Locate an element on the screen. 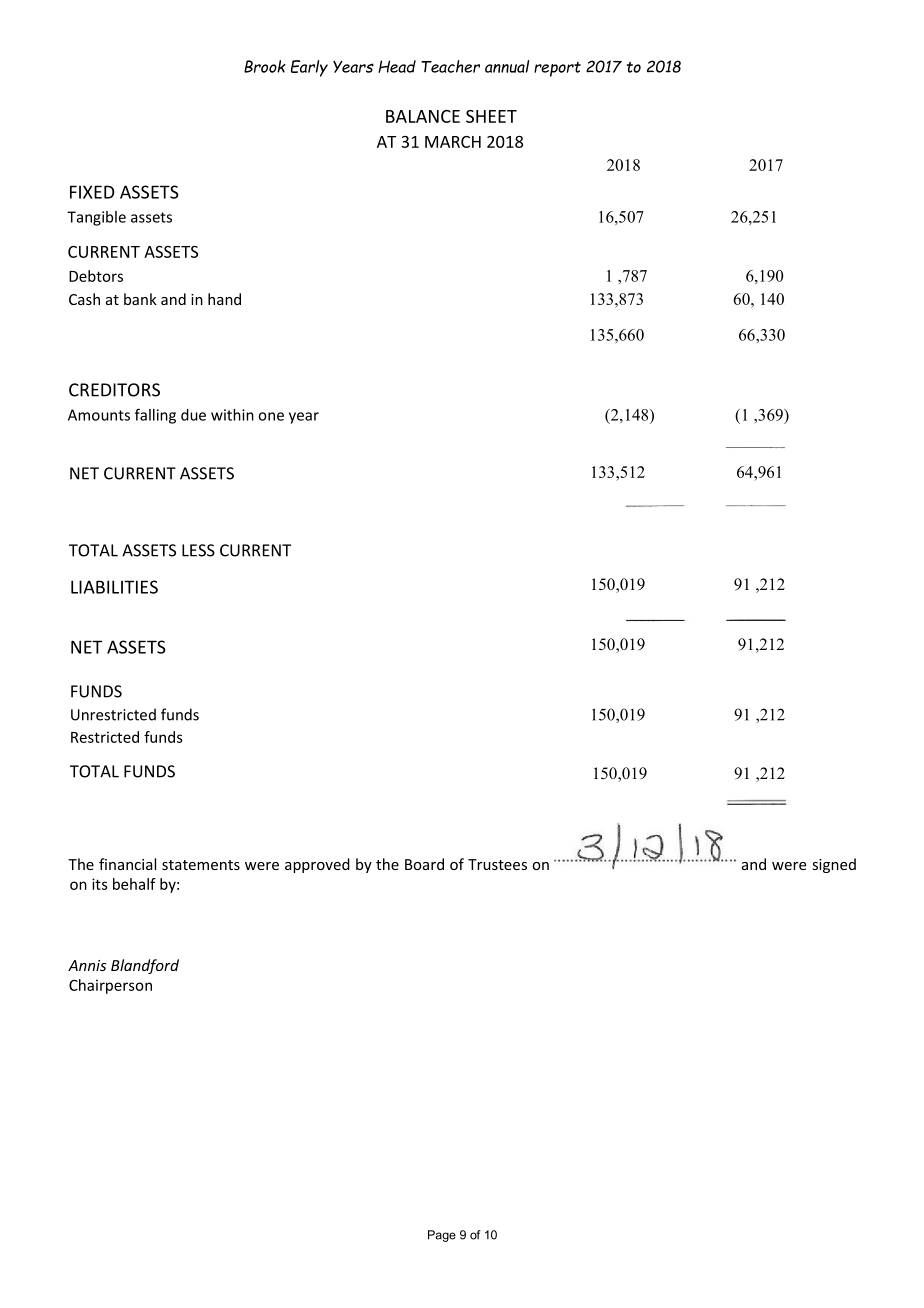 This screenshot has height=1308, width=924. report is located at coordinates (557, 69).
